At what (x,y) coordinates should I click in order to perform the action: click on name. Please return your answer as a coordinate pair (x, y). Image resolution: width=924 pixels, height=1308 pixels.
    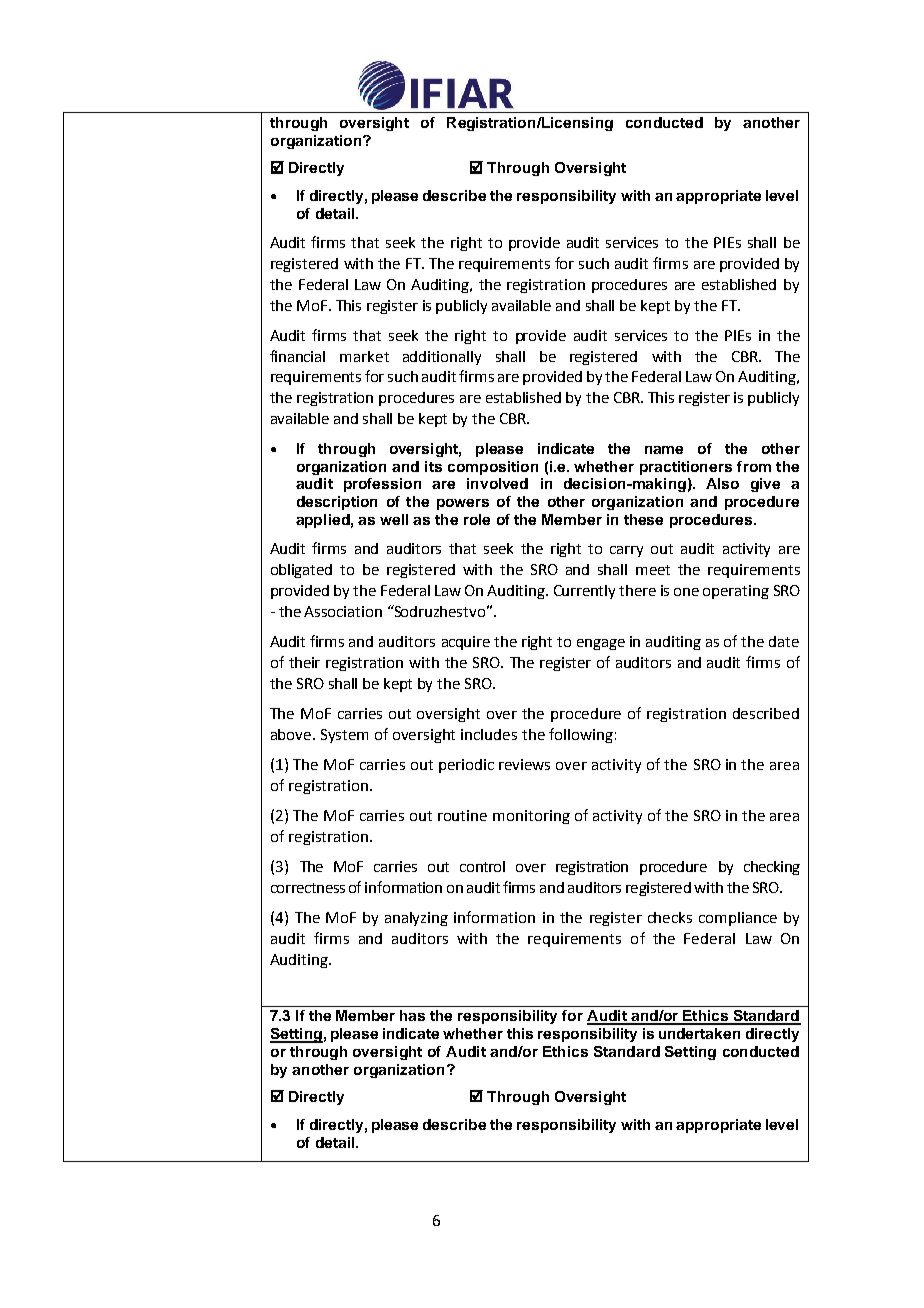
    Looking at the image, I should click on (664, 450).
